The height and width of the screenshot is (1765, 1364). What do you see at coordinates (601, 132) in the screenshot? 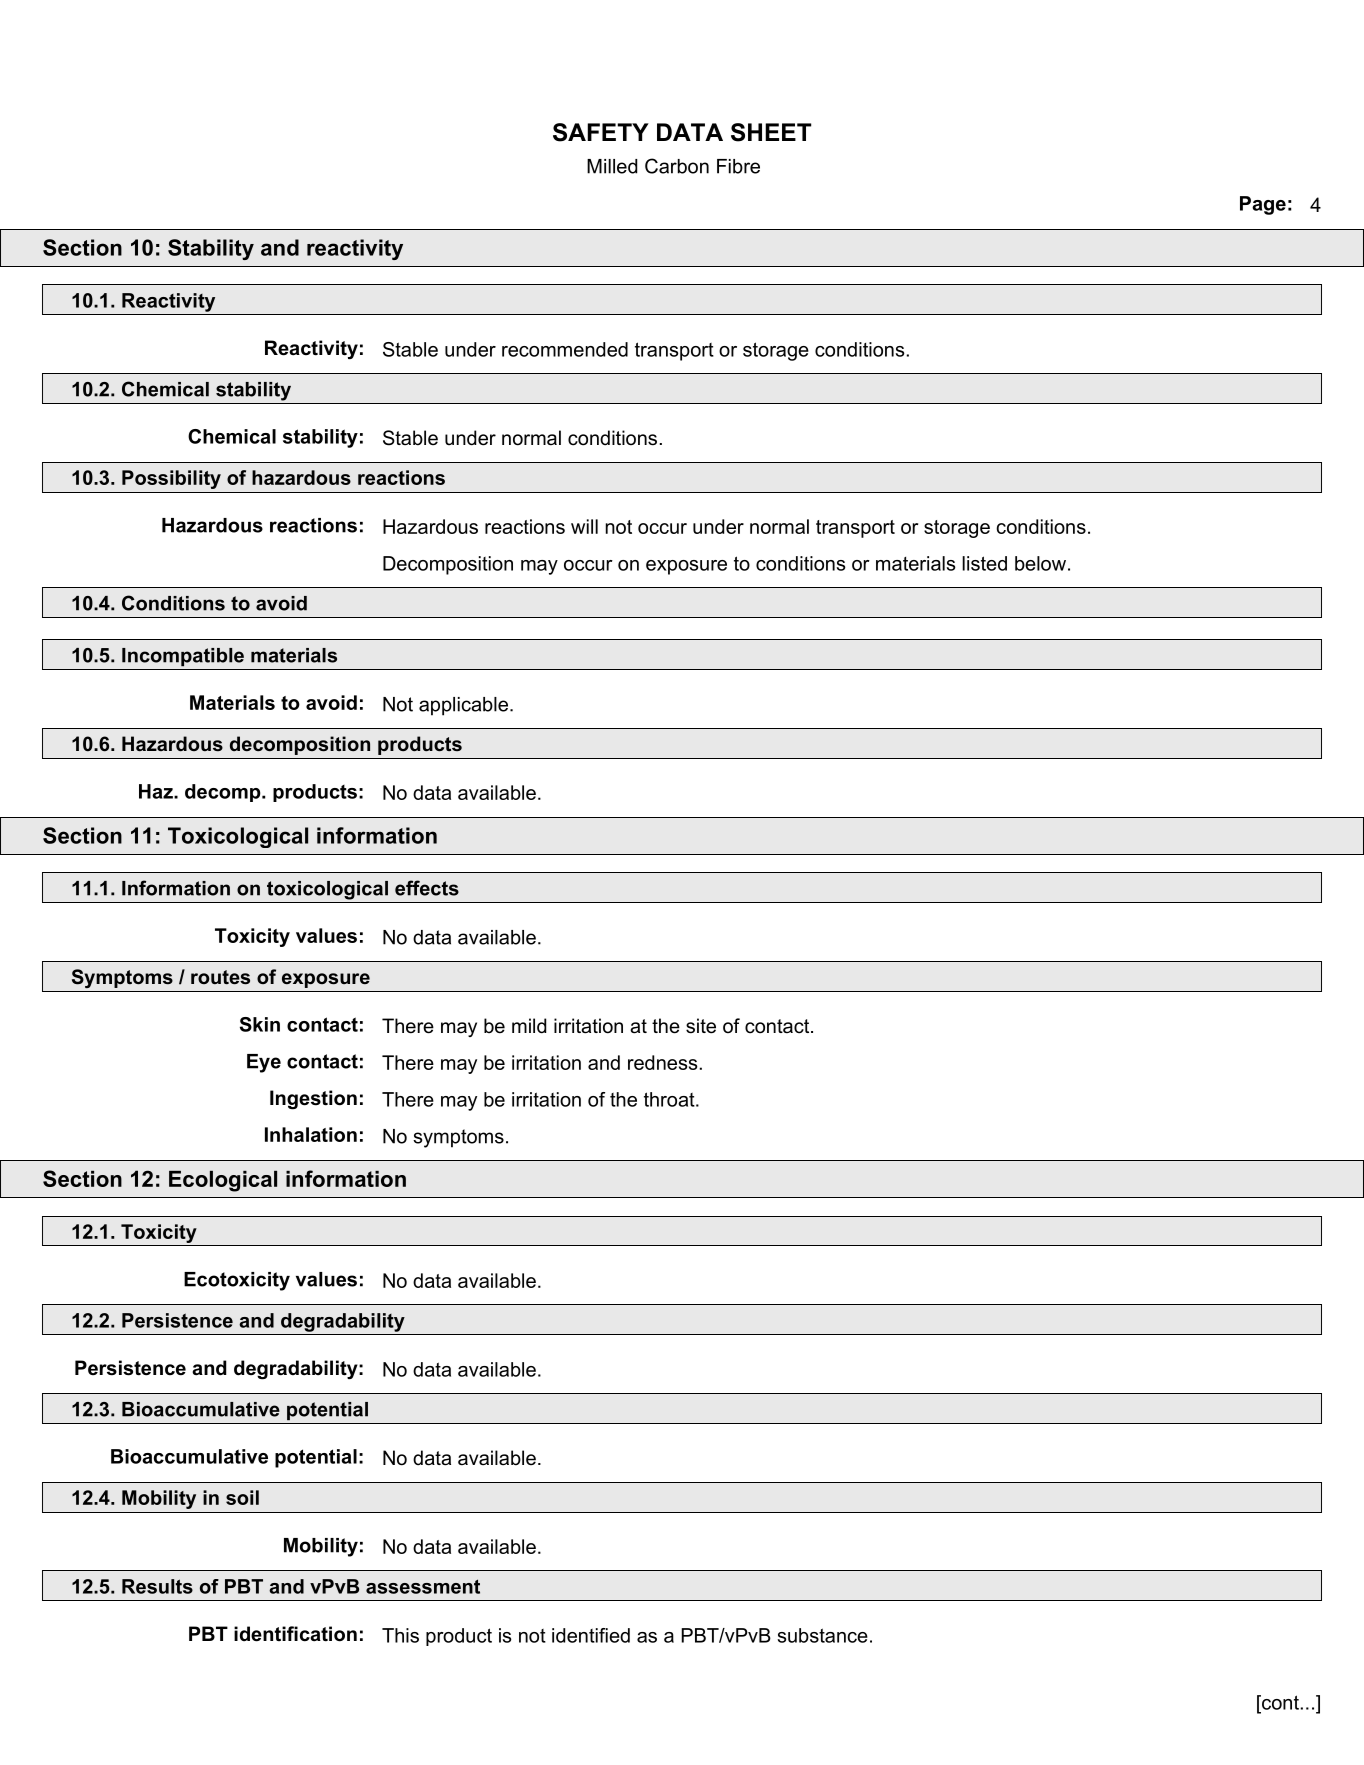
I see `SAFETY` at bounding box center [601, 132].
